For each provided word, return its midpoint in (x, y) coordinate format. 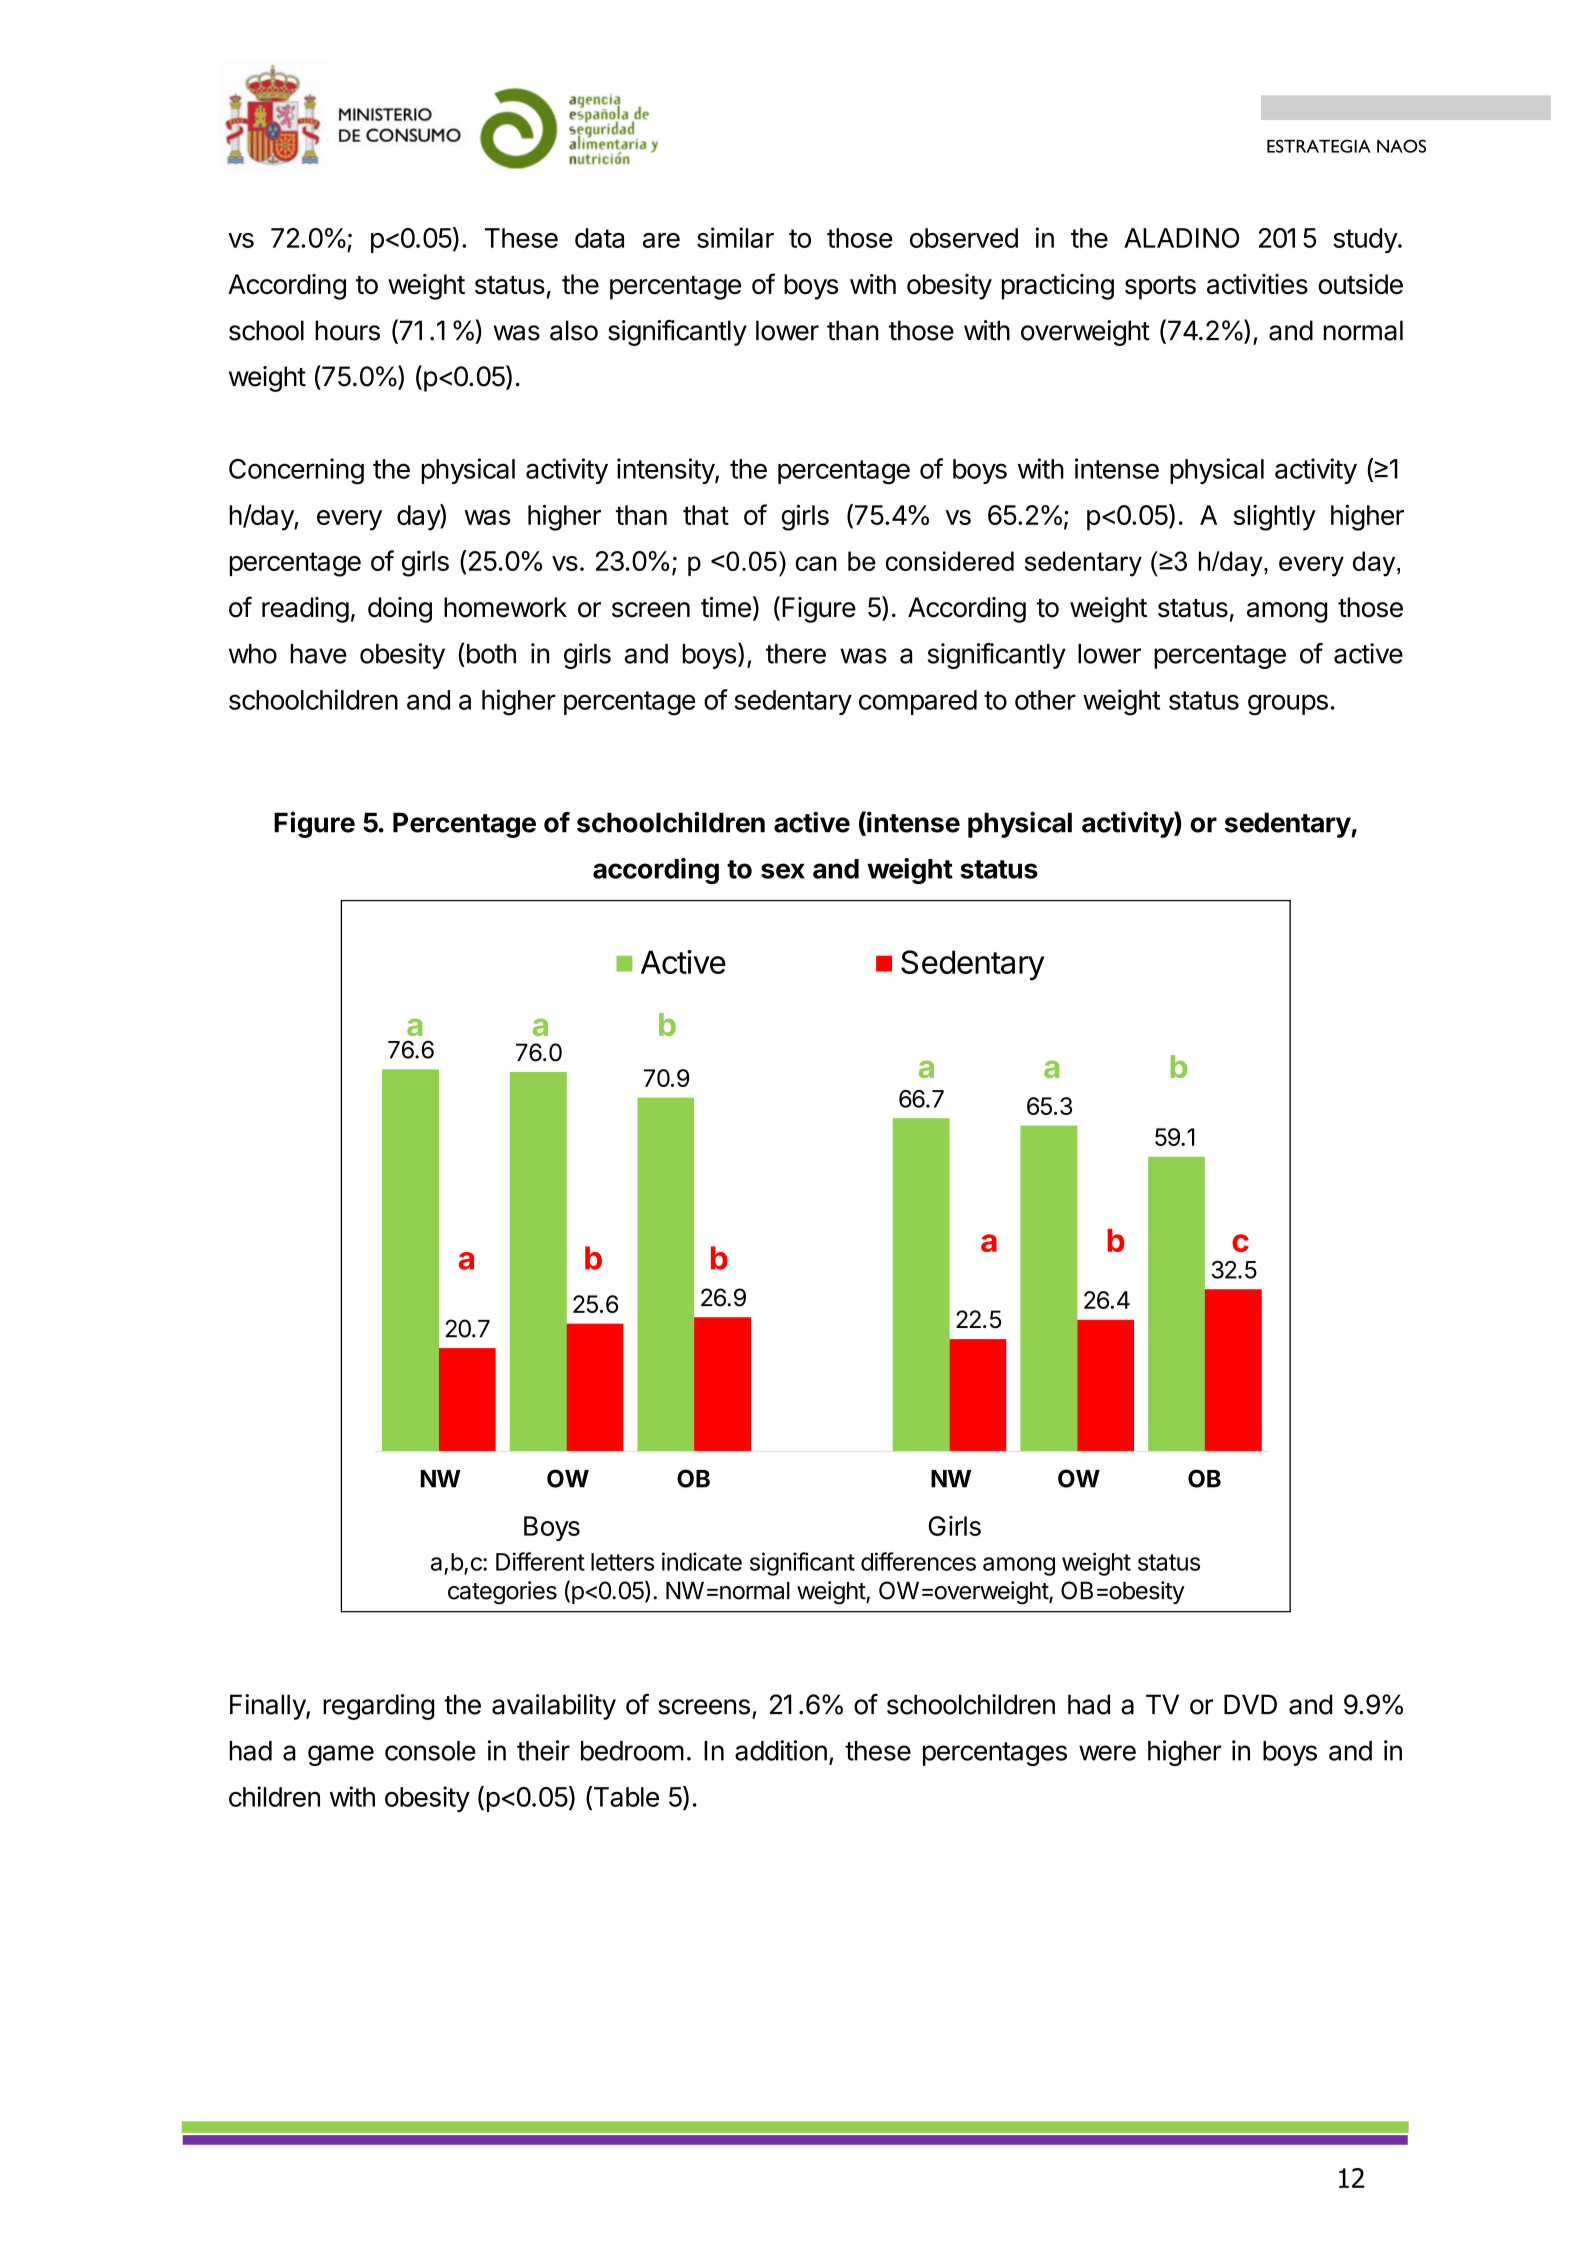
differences (918, 1561)
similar (735, 237)
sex (783, 871)
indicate (702, 1561)
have (318, 654)
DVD (1250, 1704)
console (430, 1751)
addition (781, 1750)
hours (347, 330)
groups (1288, 705)
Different (540, 1561)
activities (1257, 284)
